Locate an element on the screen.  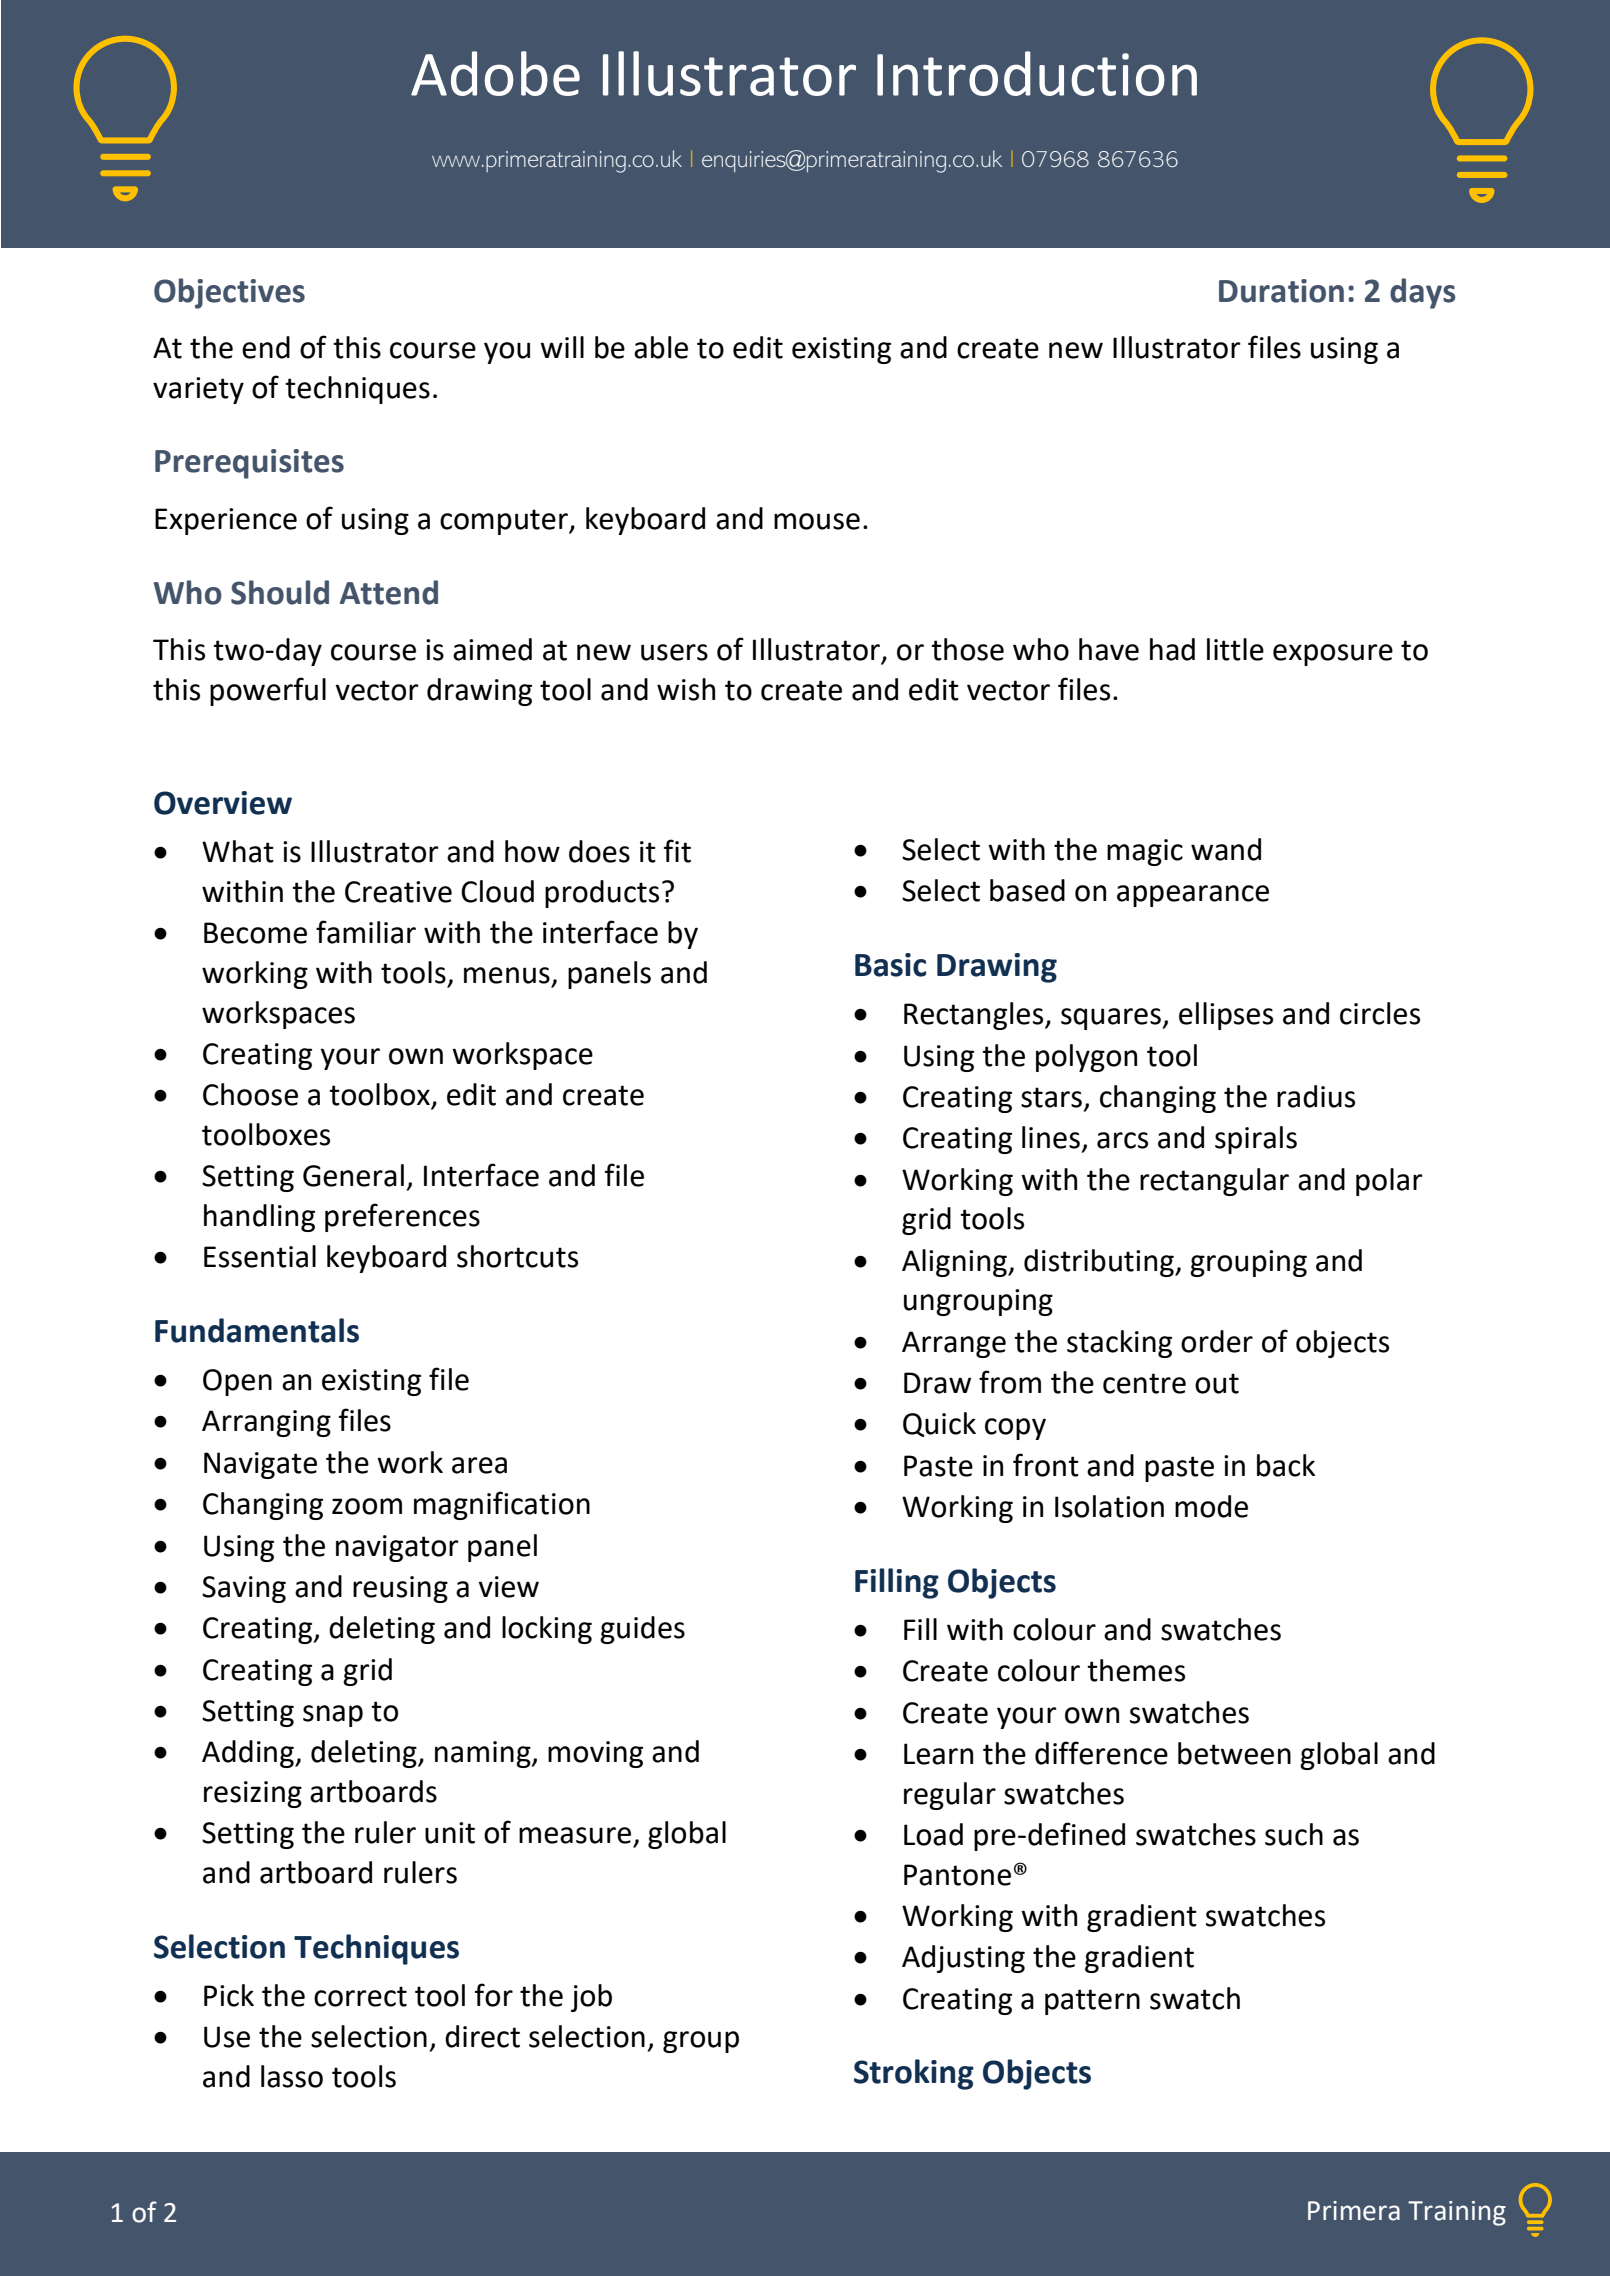
radius is located at coordinates (1316, 1096).
